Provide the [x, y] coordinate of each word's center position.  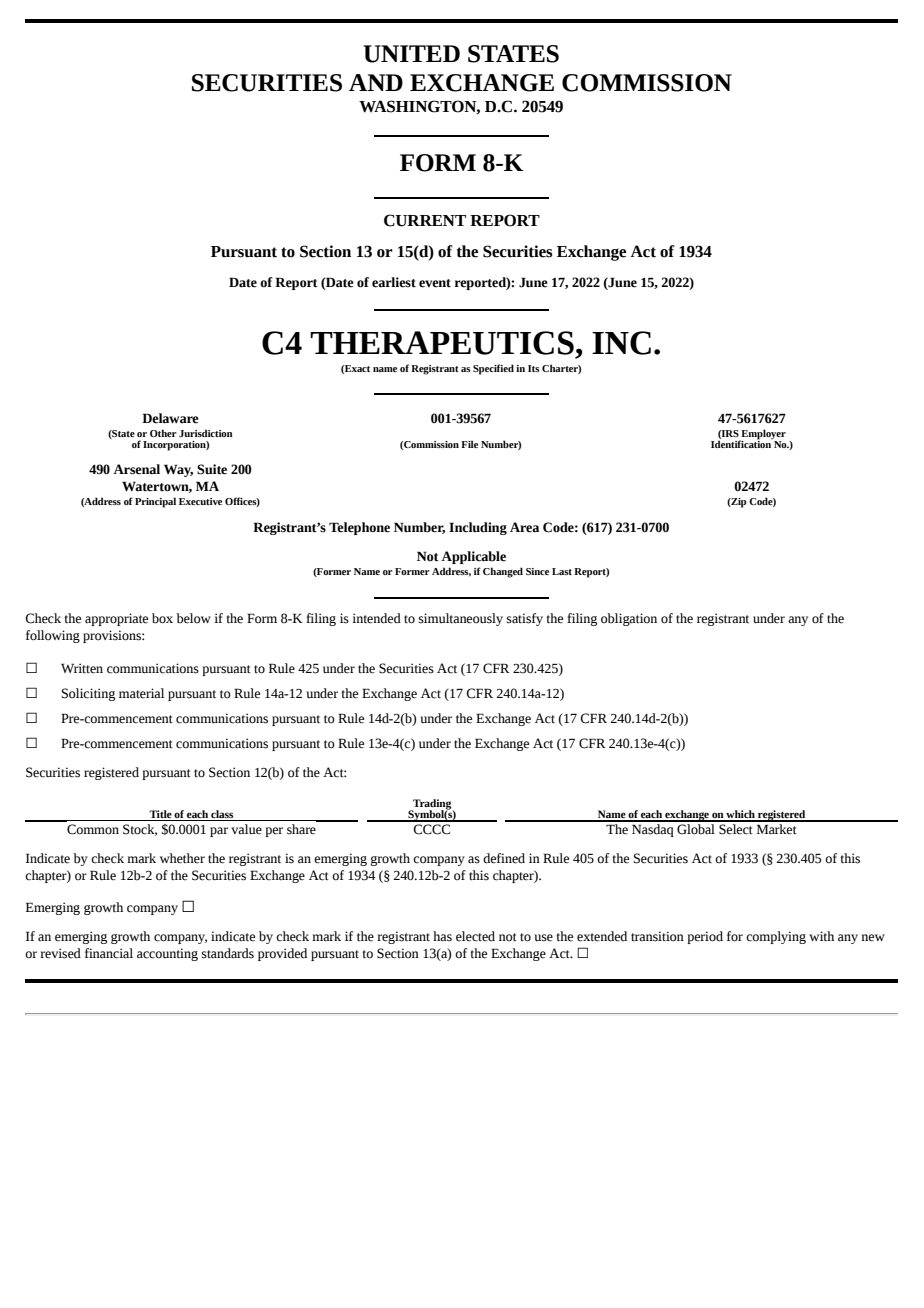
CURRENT [425, 220]
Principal [155, 502]
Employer [763, 435]
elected [475, 936]
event [435, 283]
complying [776, 937]
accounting [167, 954]
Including [478, 528]
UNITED [411, 54]
